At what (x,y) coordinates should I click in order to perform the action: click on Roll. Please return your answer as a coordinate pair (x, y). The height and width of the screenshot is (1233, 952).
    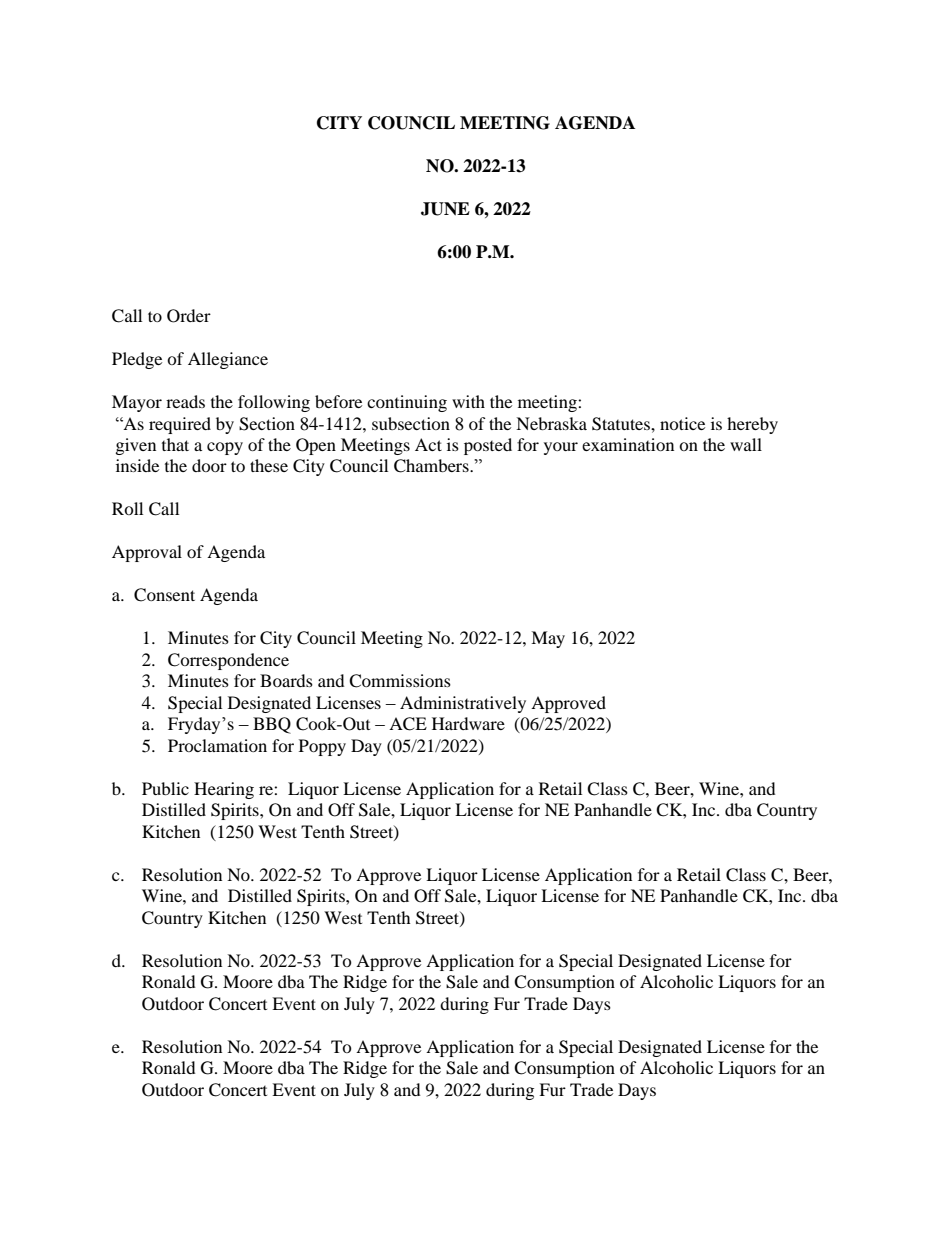
    Looking at the image, I should click on (127, 508).
